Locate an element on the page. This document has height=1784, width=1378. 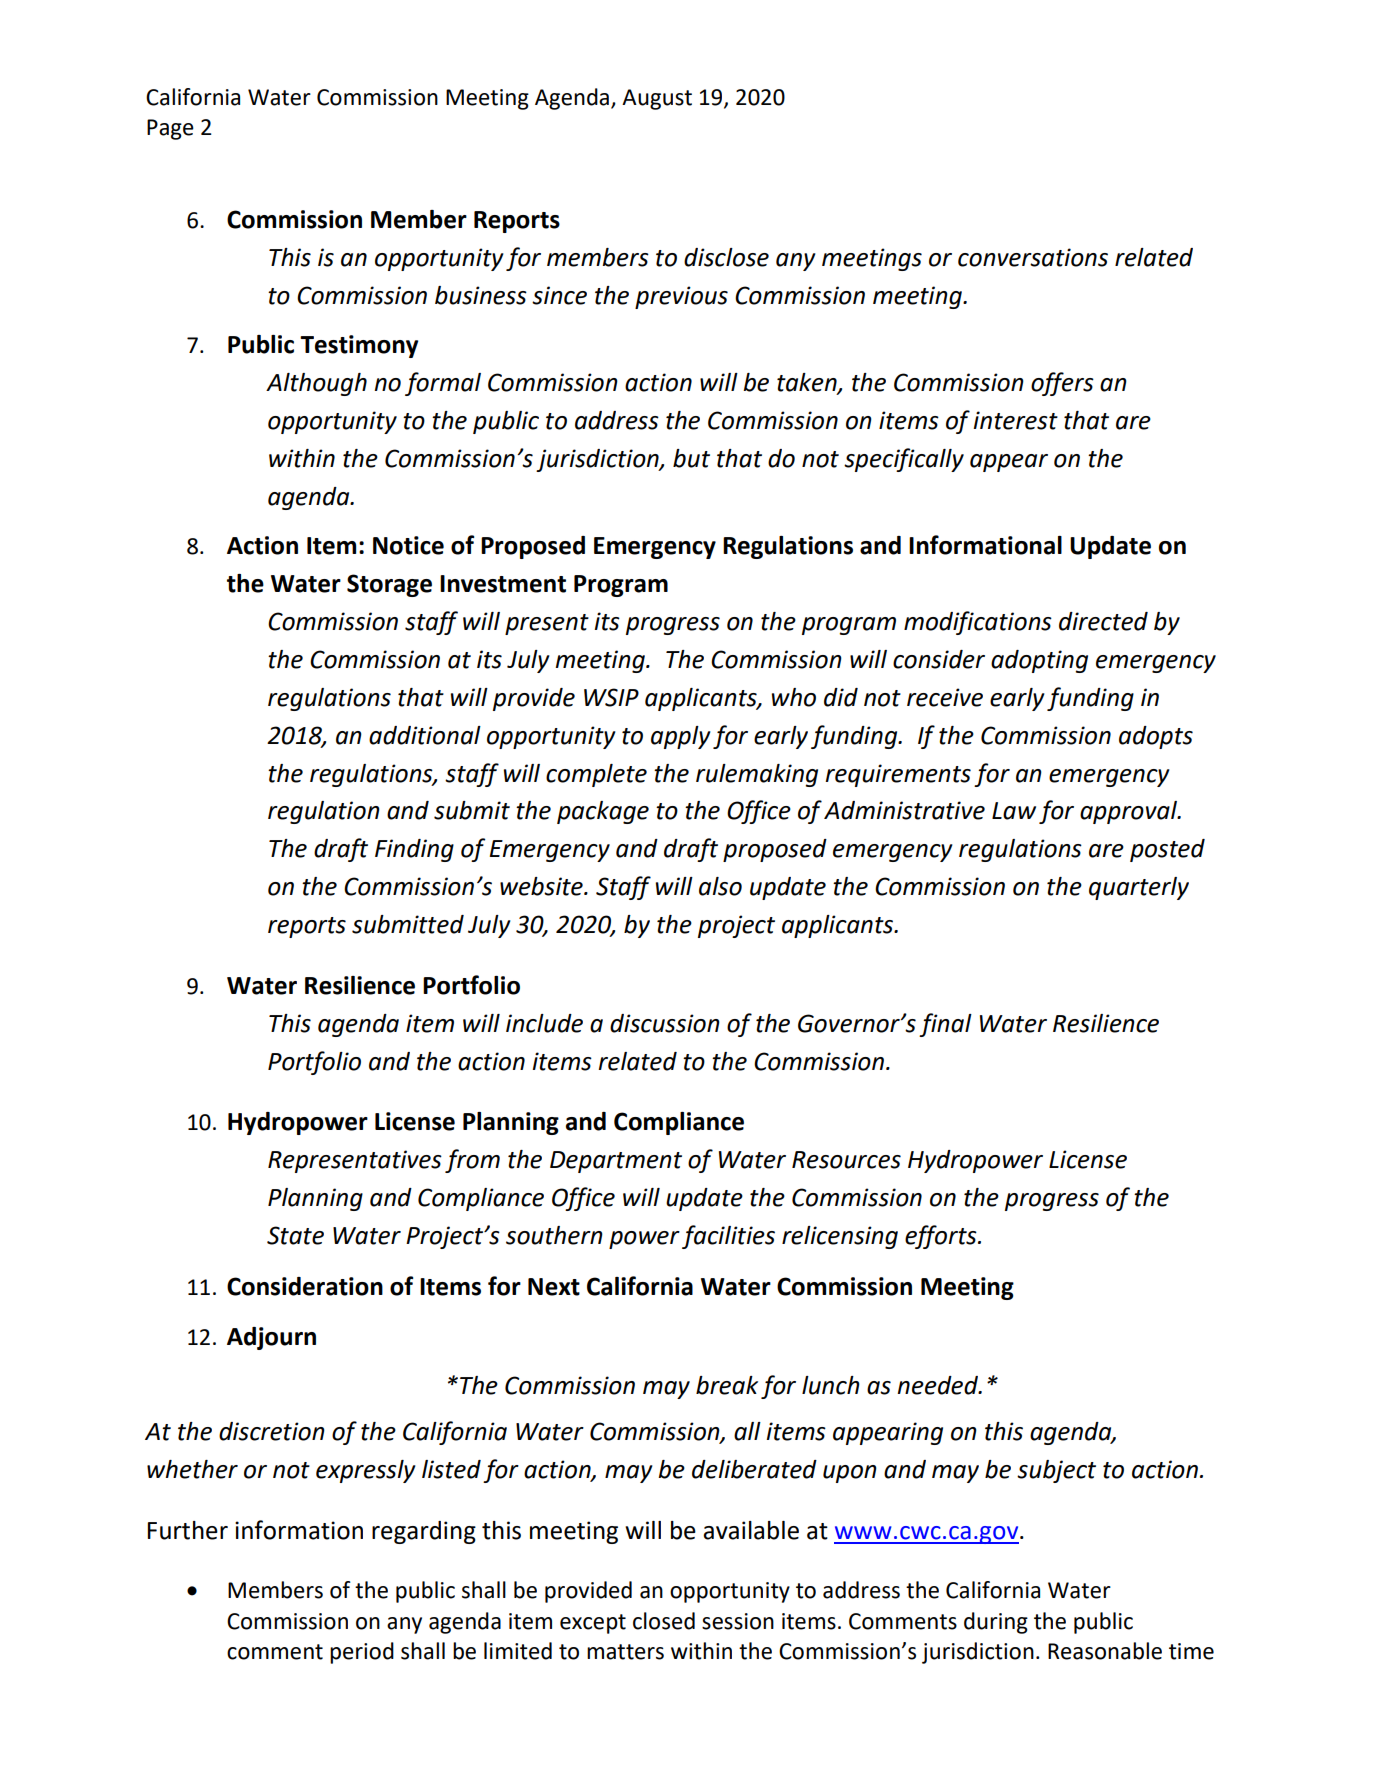
Notice is located at coordinates (408, 545).
